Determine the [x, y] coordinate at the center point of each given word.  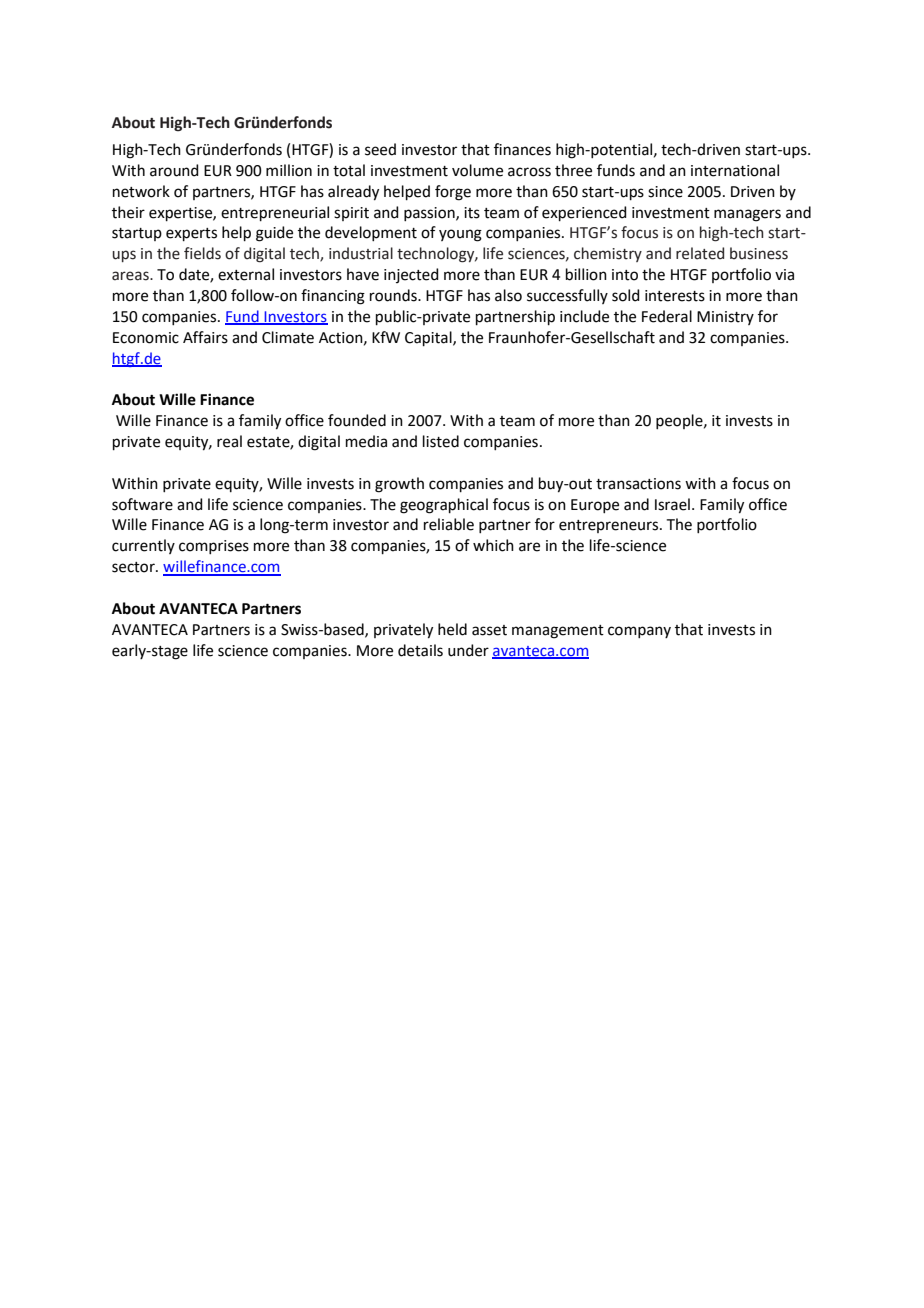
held [452, 629]
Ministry [725, 318]
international [735, 170]
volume [477, 170]
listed [441, 441]
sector [134, 567]
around [174, 170]
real [229, 441]
